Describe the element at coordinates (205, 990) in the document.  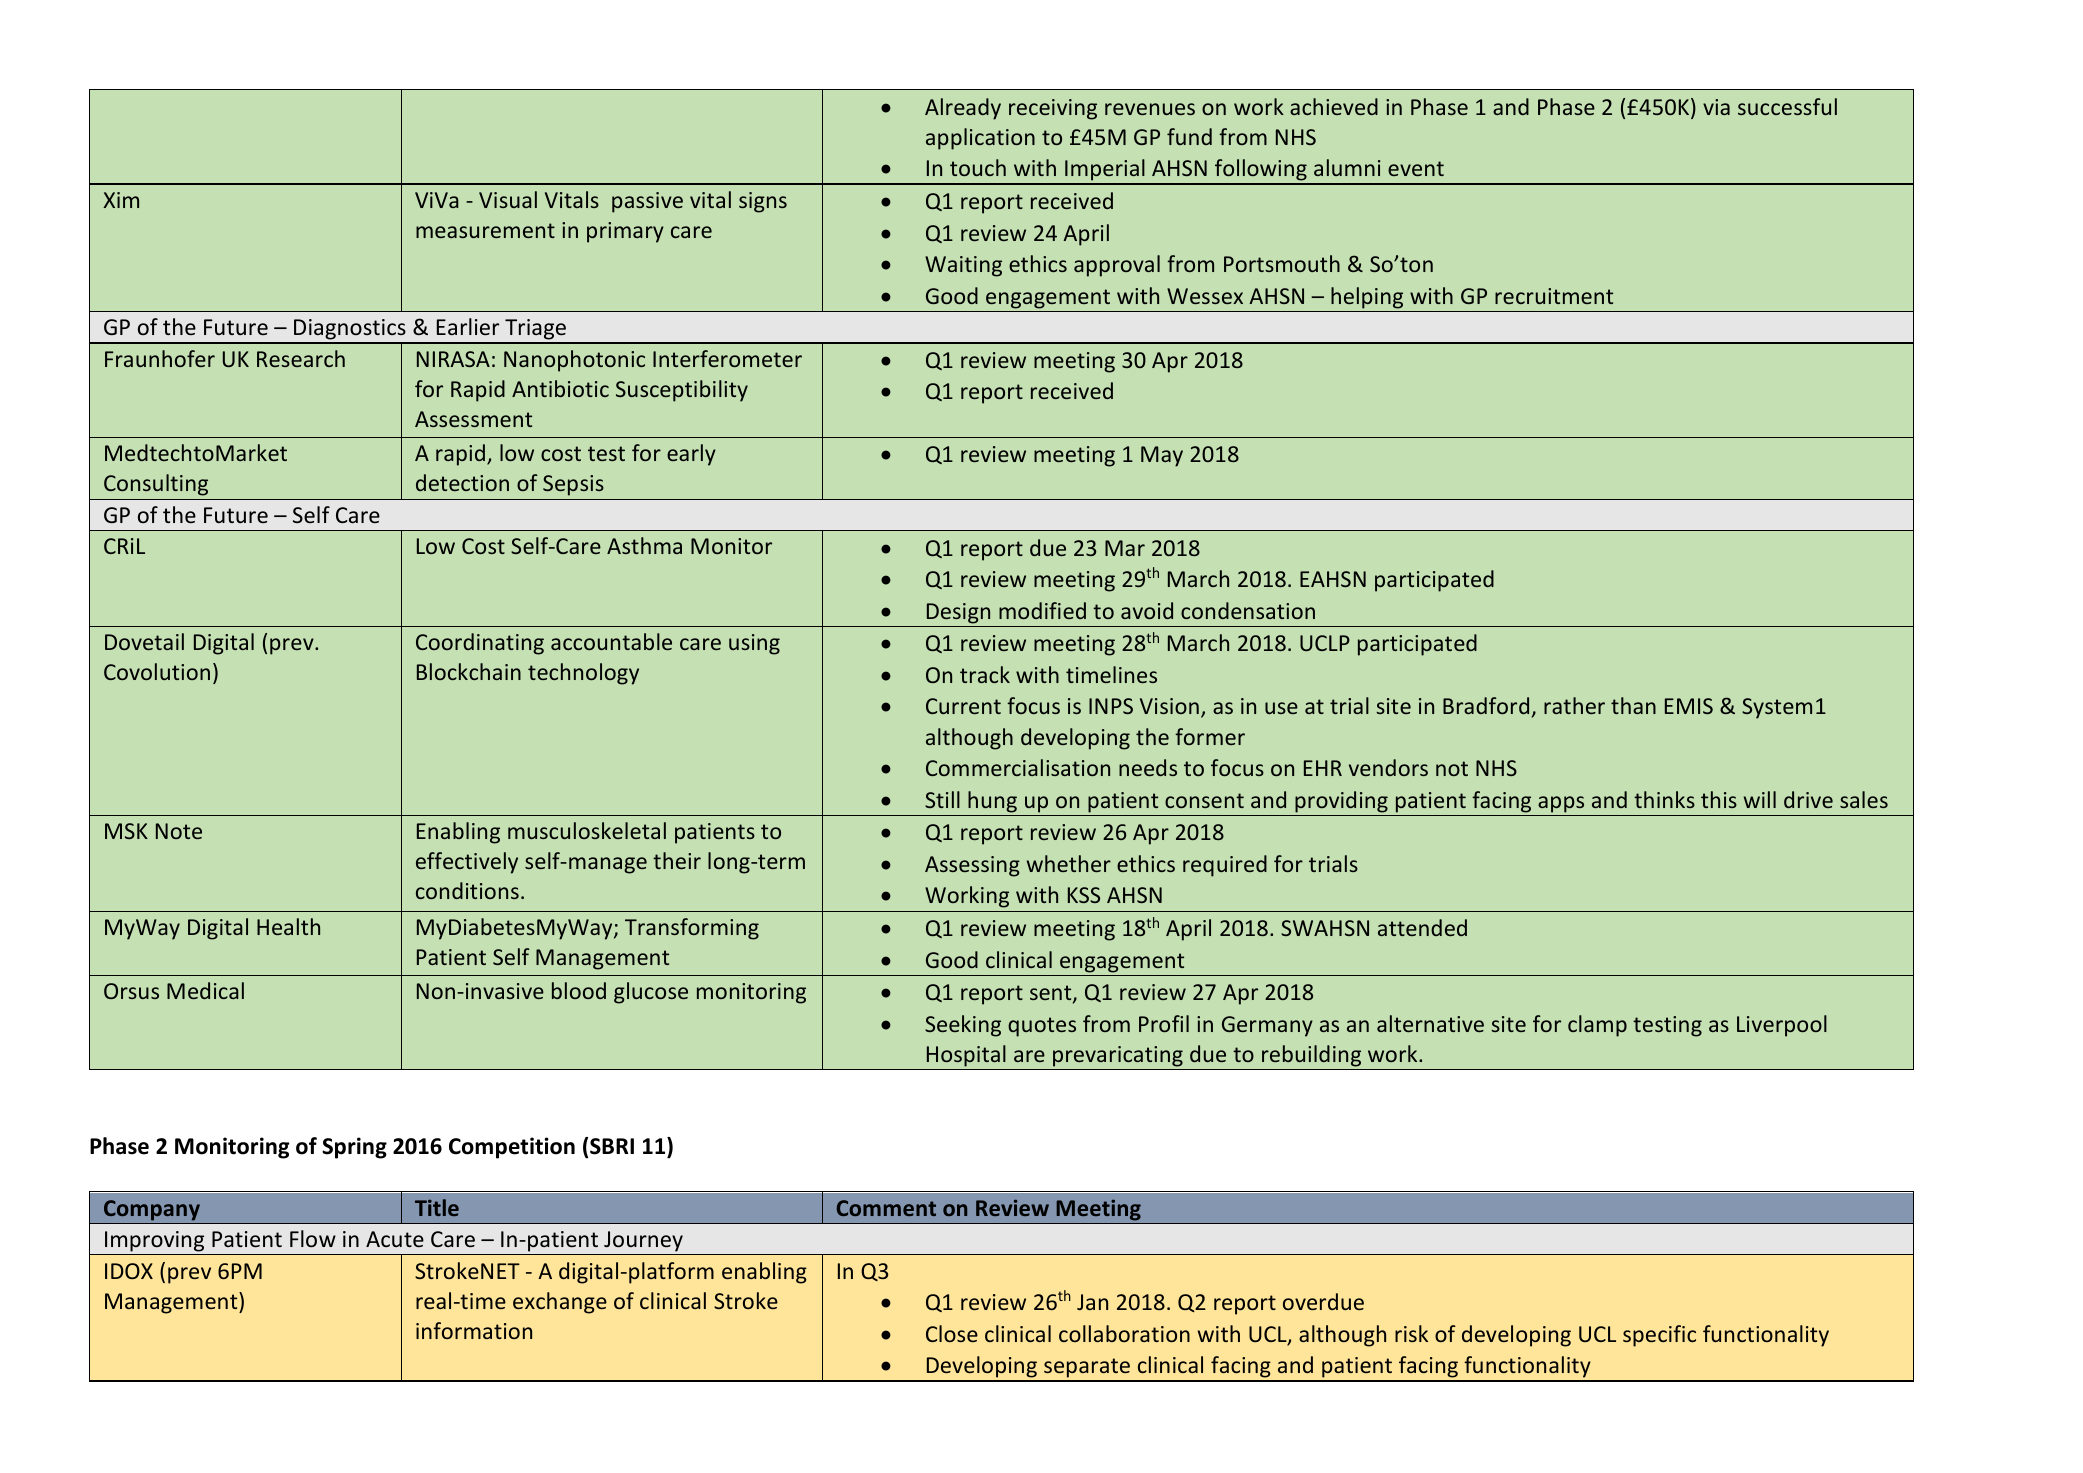
I see `Medical` at that location.
